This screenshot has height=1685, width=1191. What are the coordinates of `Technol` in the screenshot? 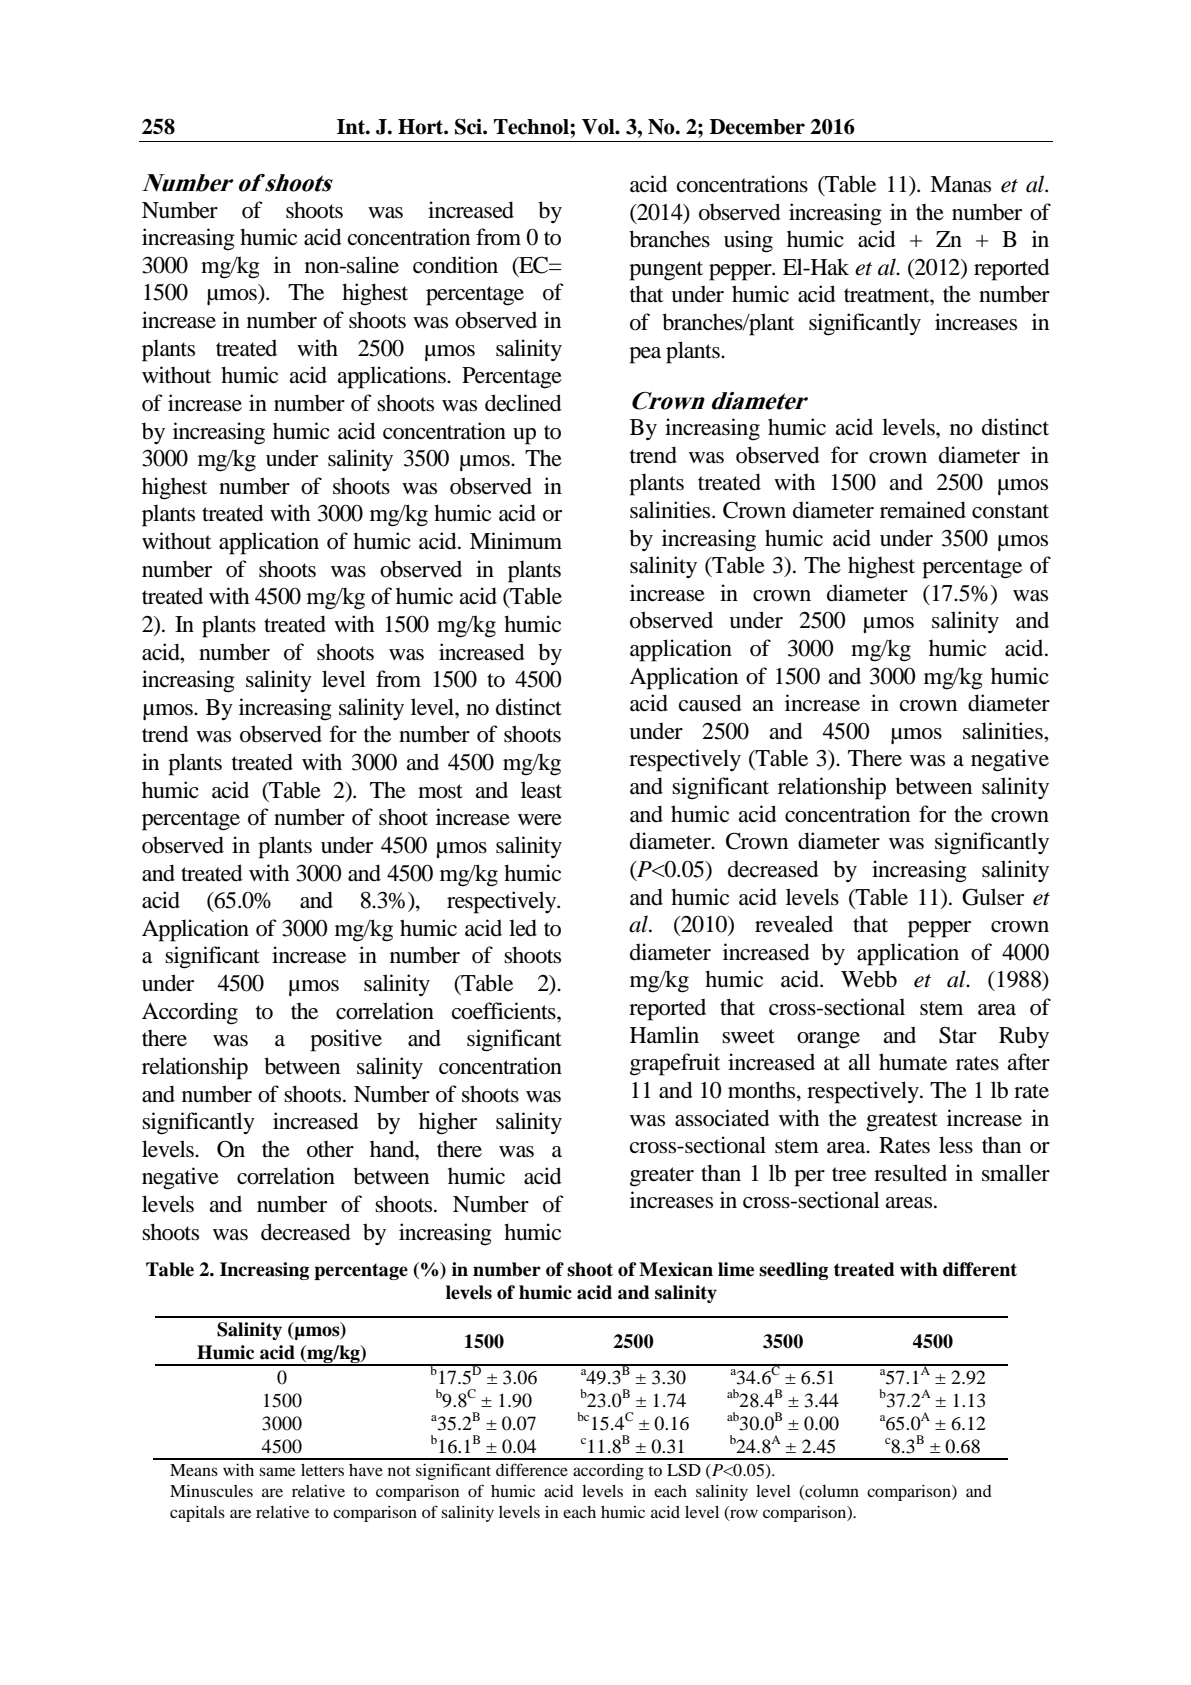 It's located at (532, 127).
